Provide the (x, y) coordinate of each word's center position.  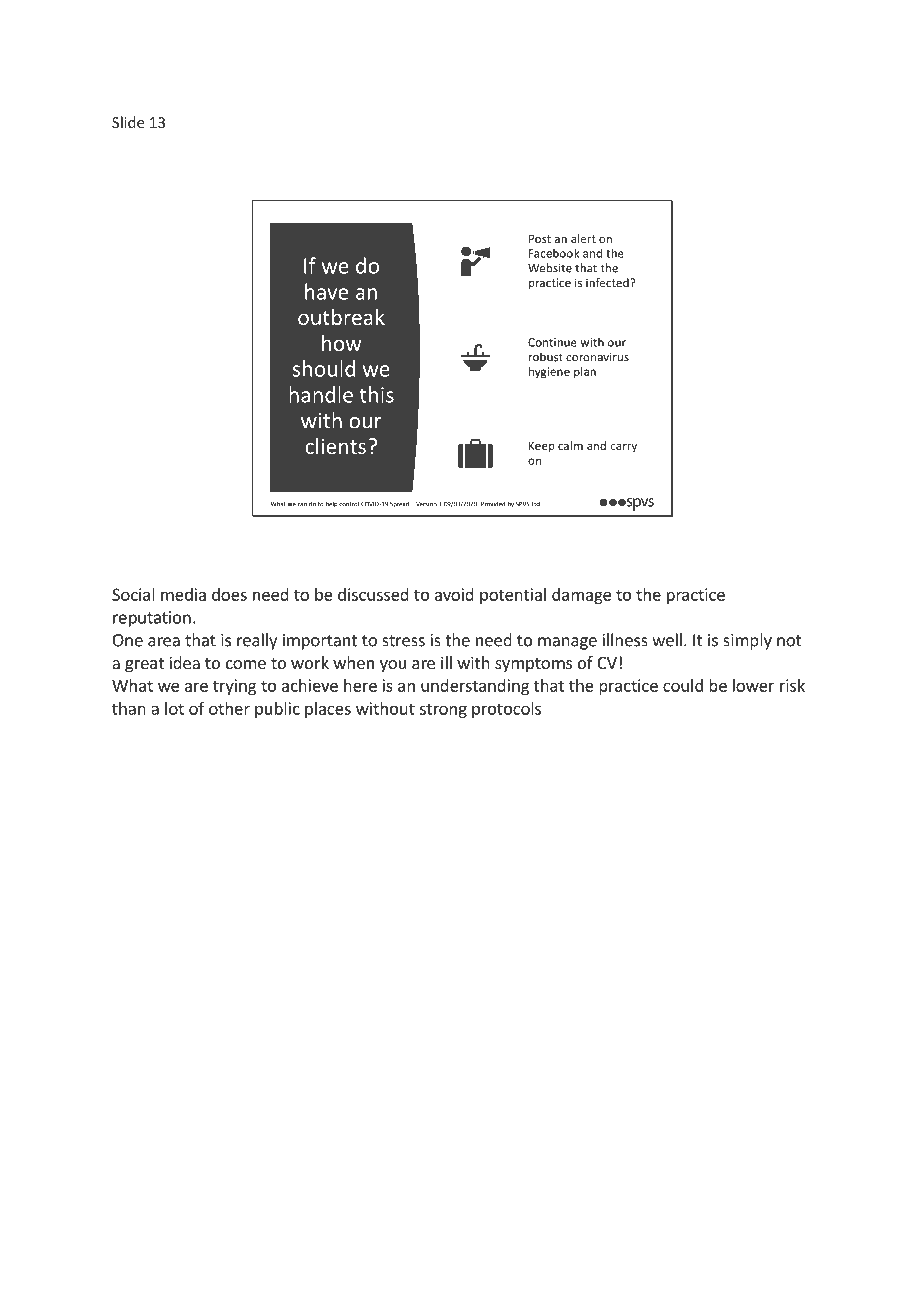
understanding (475, 687)
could (683, 685)
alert (583, 238)
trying (234, 687)
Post (540, 238)
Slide (128, 122)
